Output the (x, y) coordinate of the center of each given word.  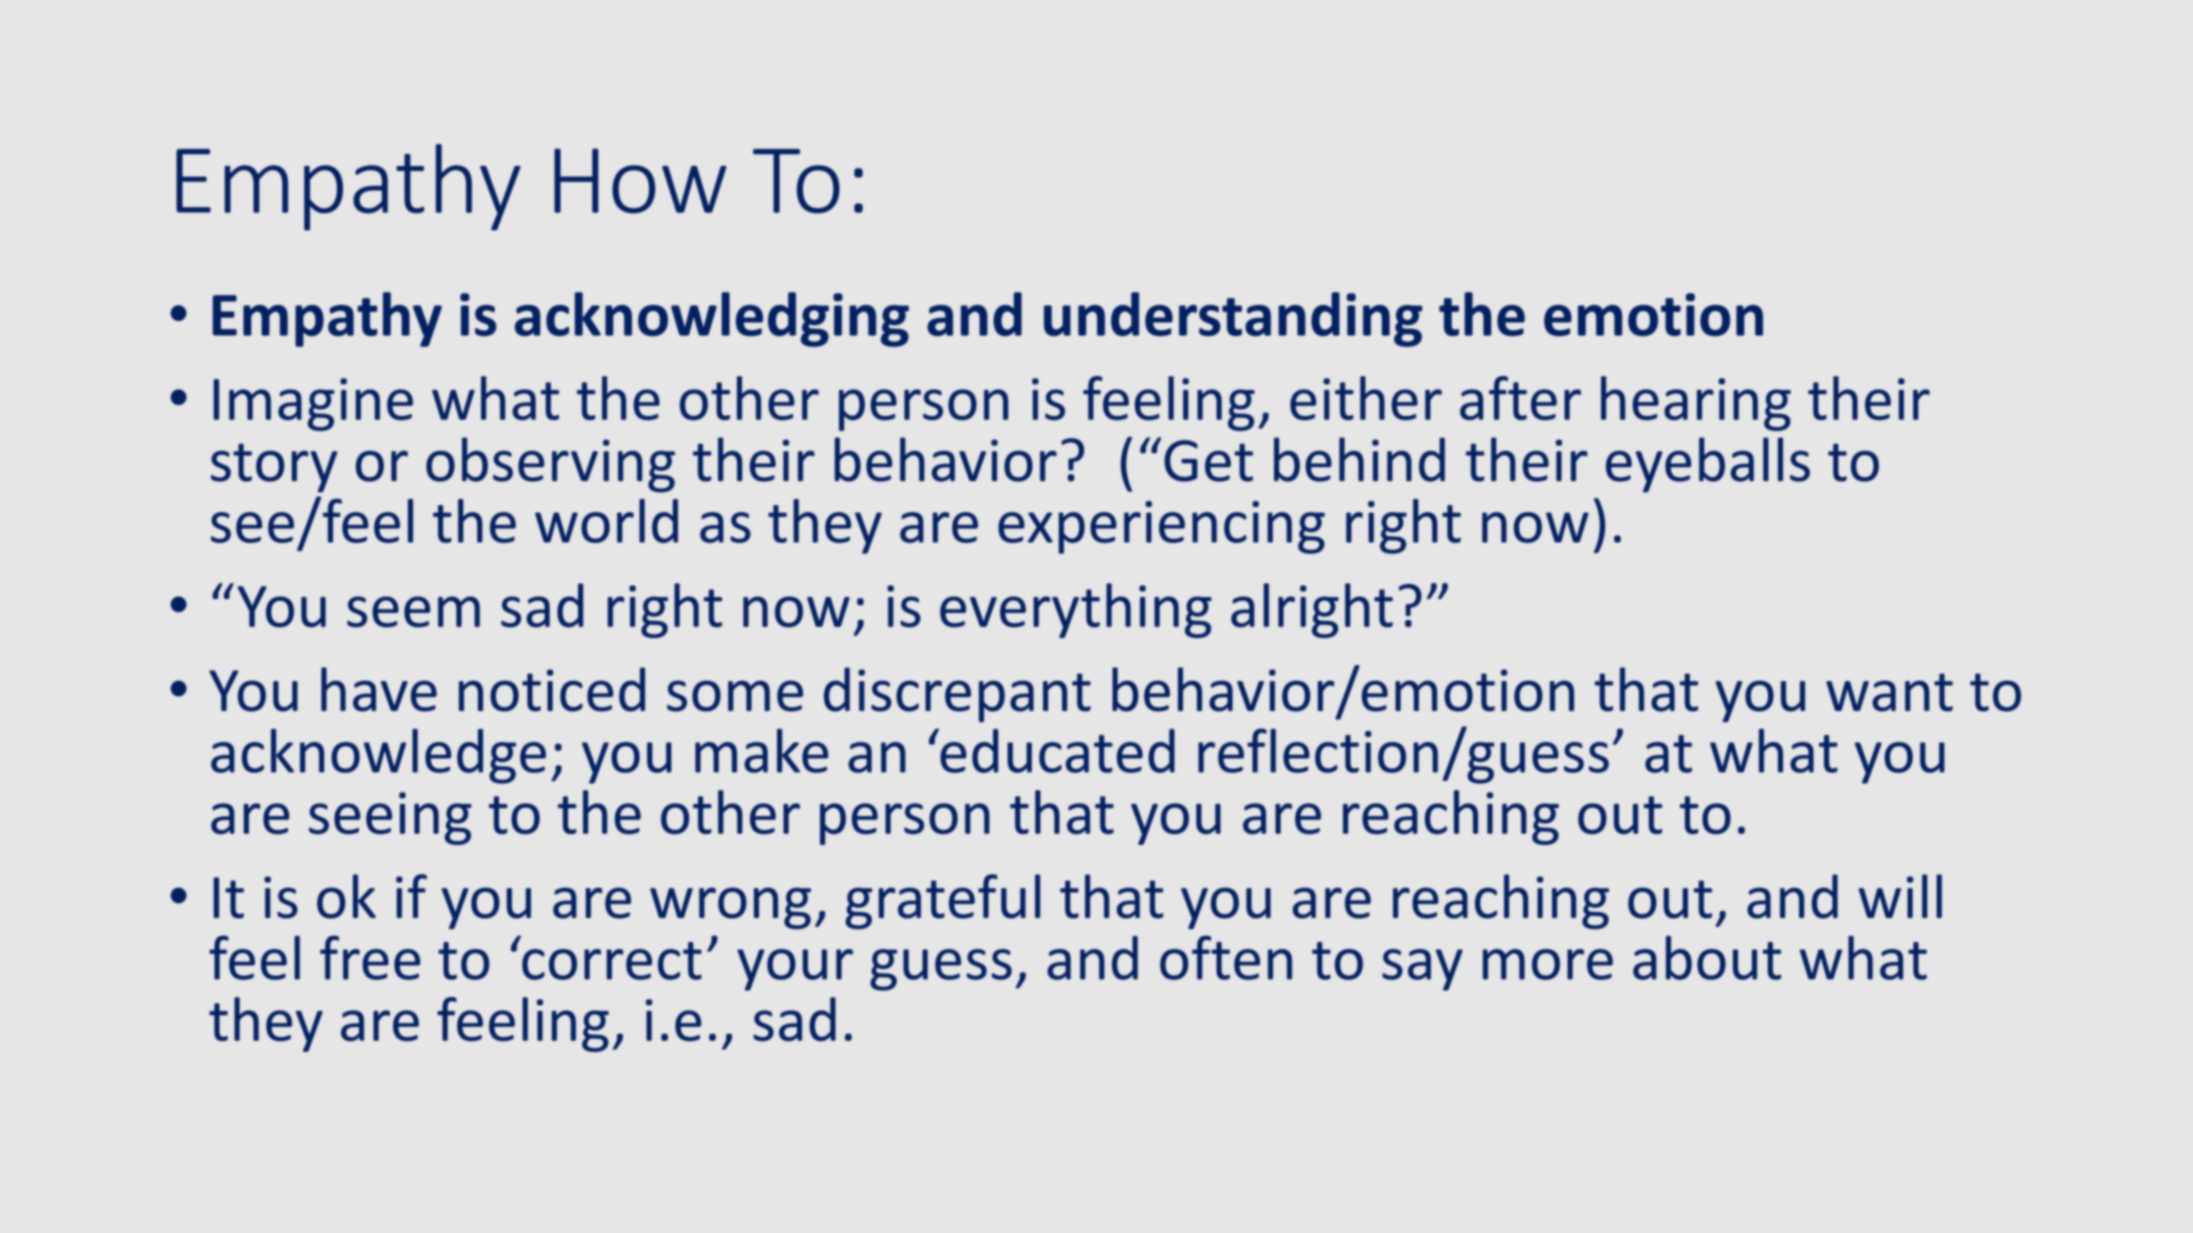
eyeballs (1708, 465)
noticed (552, 689)
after (1520, 398)
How (640, 181)
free (370, 957)
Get (1208, 461)
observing (550, 465)
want (1889, 692)
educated (1056, 750)
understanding (1233, 319)
